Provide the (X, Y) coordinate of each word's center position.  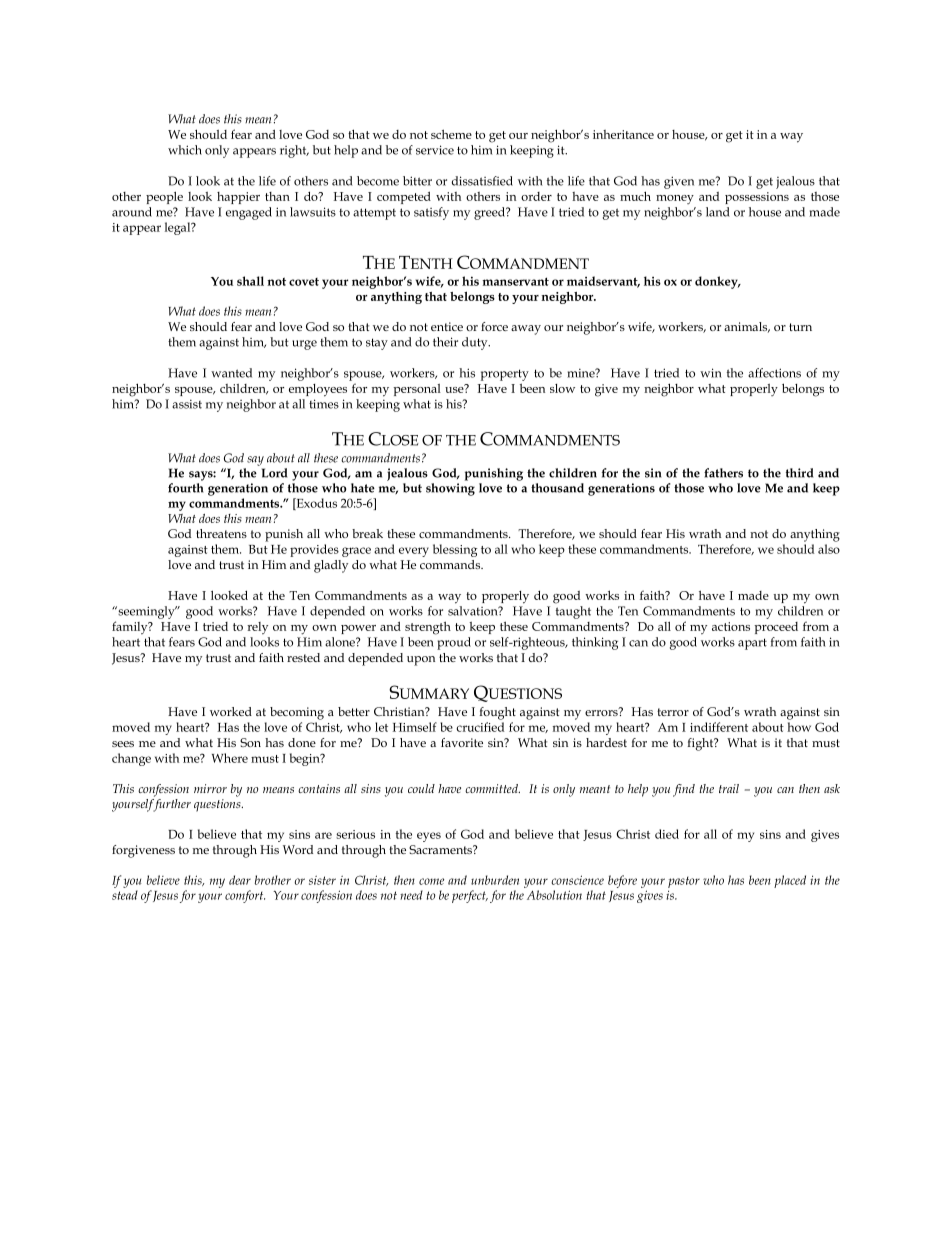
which (185, 150)
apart (752, 644)
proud (454, 643)
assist (187, 404)
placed (790, 881)
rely (257, 628)
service (435, 150)
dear (240, 880)
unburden (495, 880)
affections (774, 373)
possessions (757, 198)
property (505, 375)
